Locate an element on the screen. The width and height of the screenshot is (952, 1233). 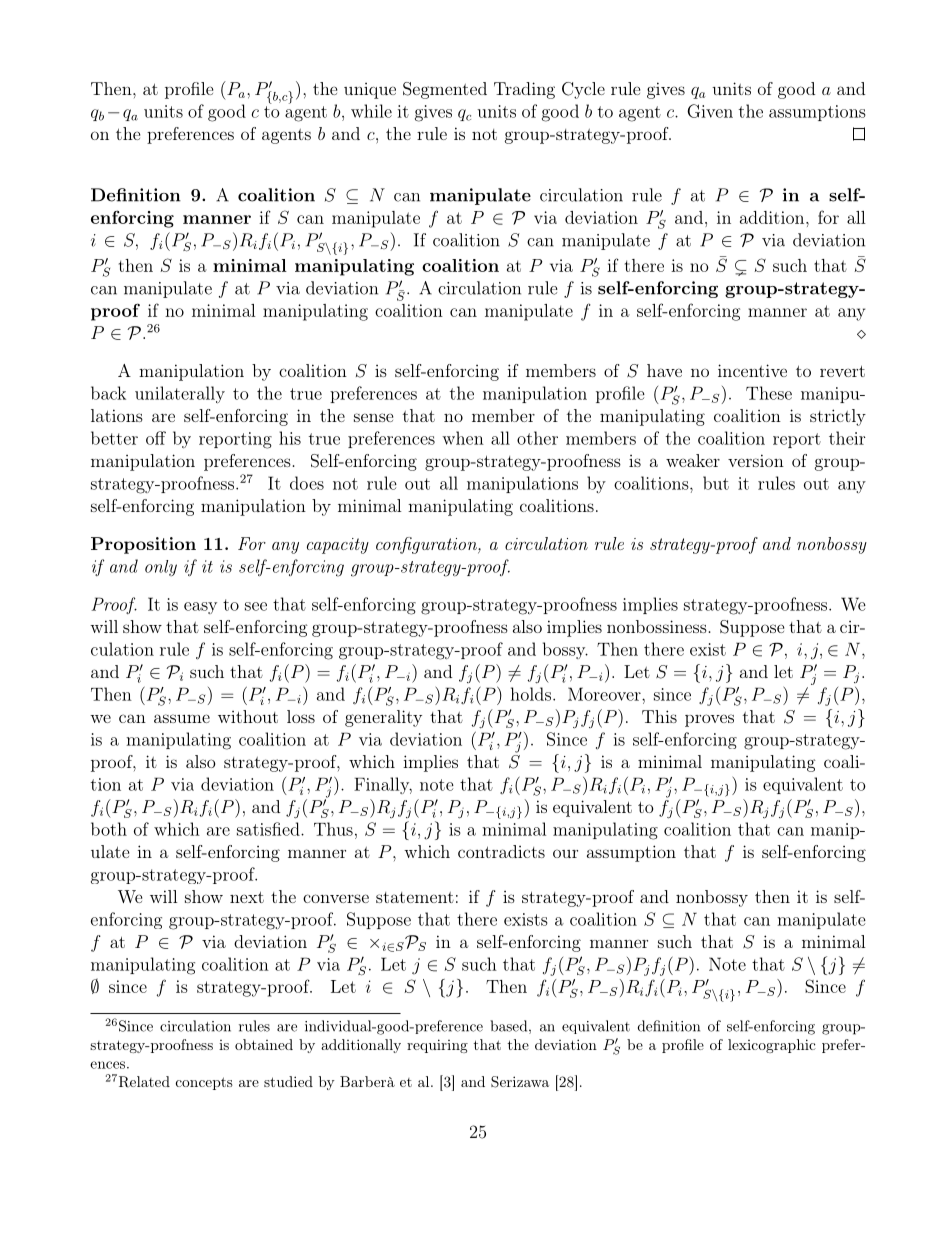
off is located at coordinates (156, 438).
